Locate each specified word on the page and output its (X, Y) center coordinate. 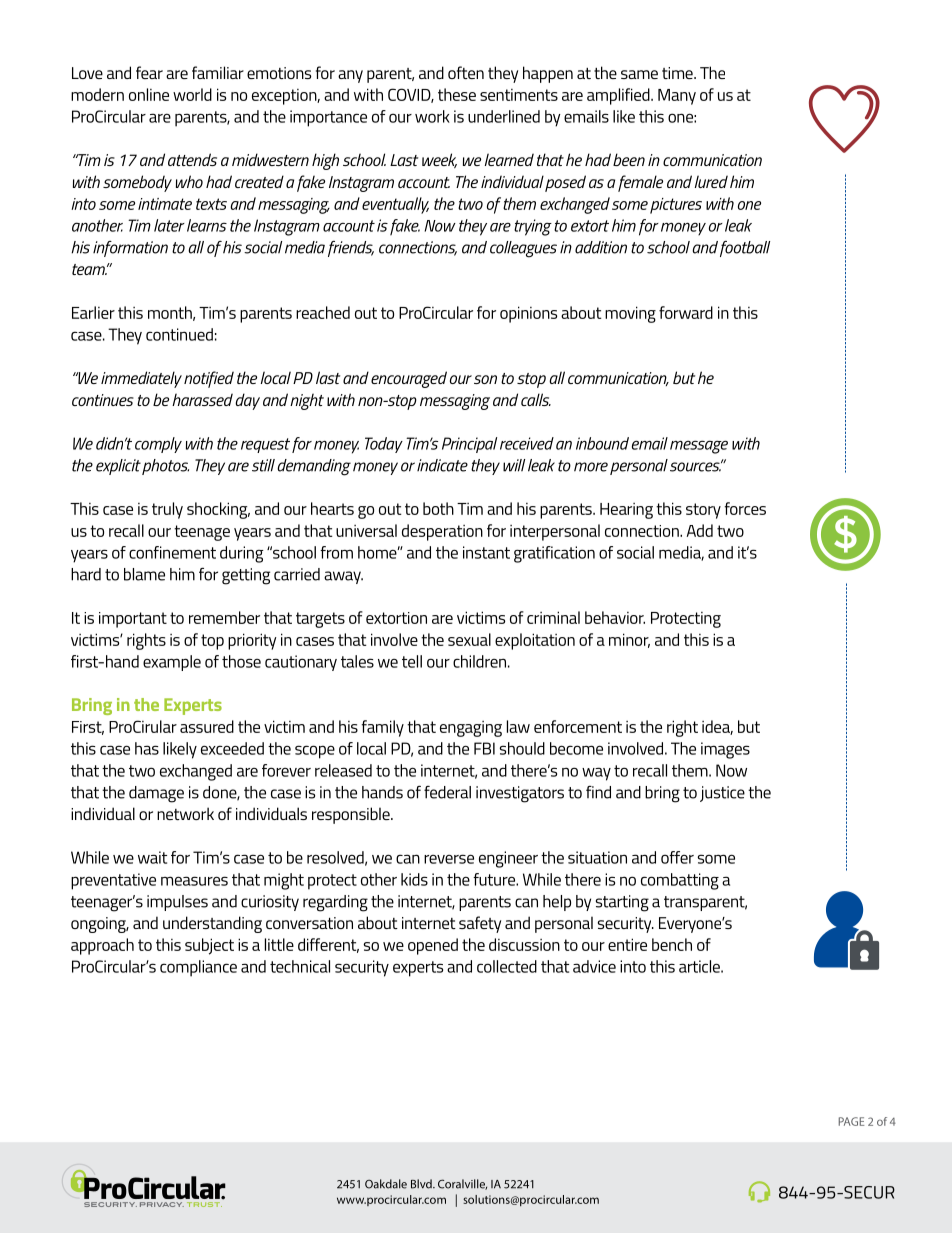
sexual (469, 639)
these (457, 94)
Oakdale (386, 1184)
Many (677, 97)
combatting (680, 881)
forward (686, 312)
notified (209, 379)
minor (629, 640)
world (192, 94)
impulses (177, 903)
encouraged (409, 379)
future (495, 879)
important (133, 620)
